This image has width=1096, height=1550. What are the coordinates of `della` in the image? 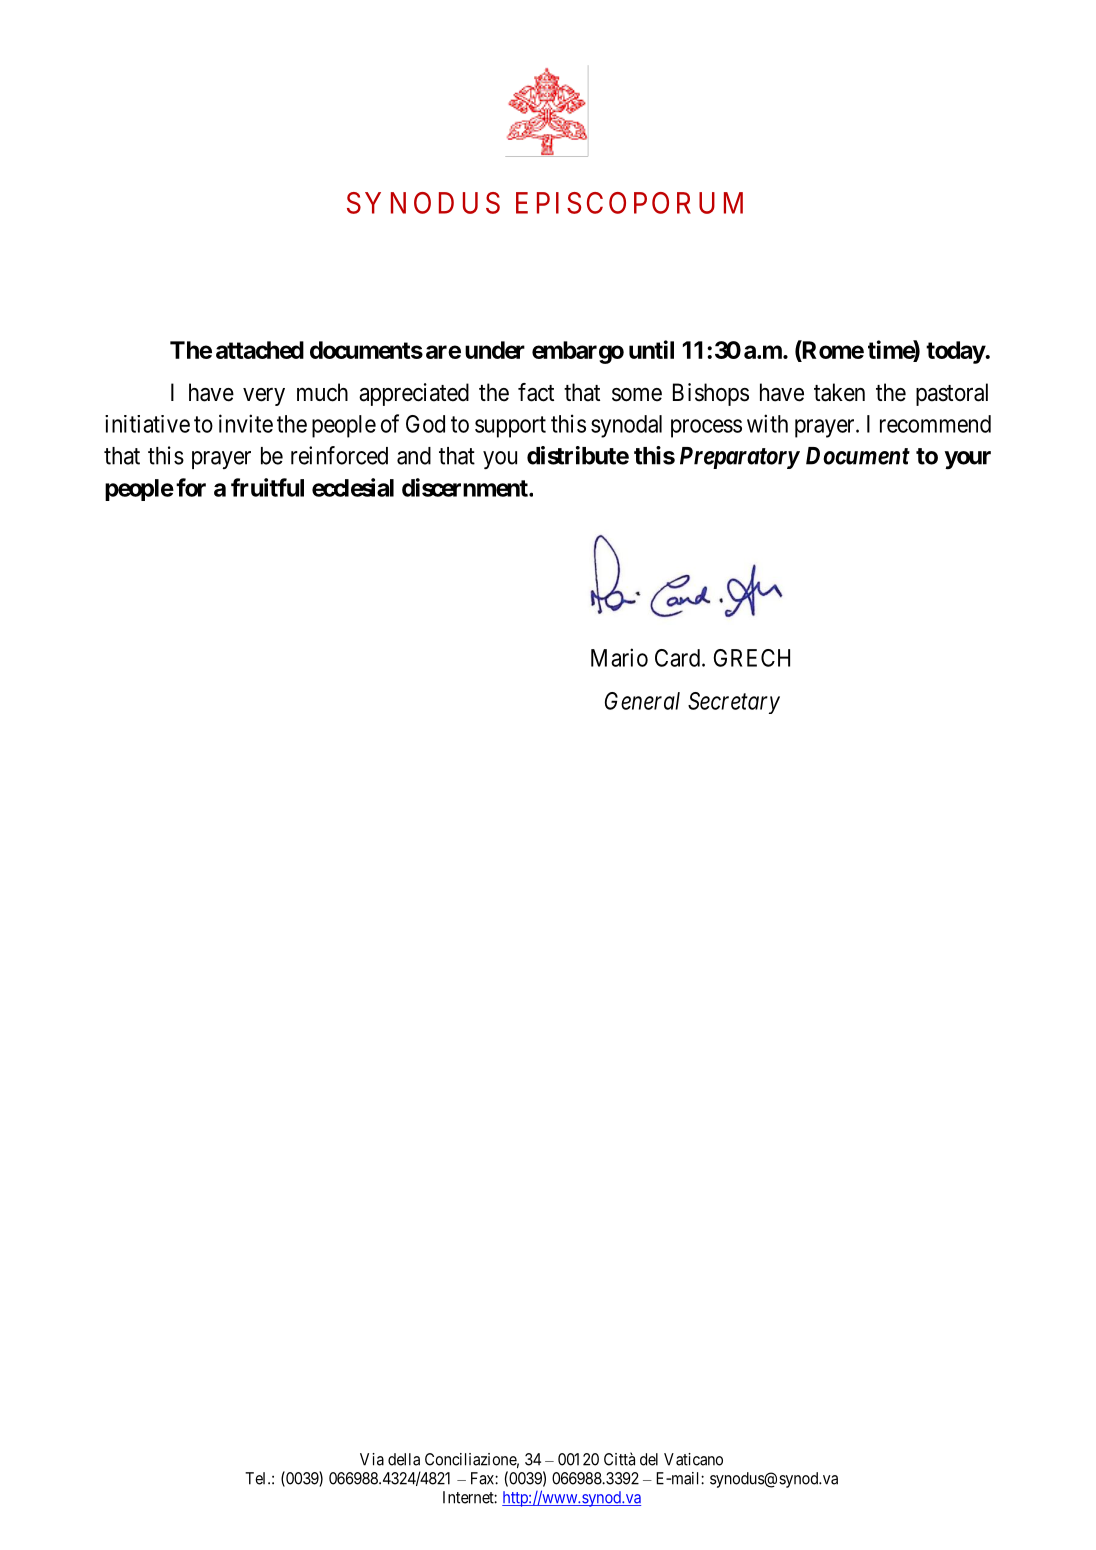 It's located at (404, 1459).
